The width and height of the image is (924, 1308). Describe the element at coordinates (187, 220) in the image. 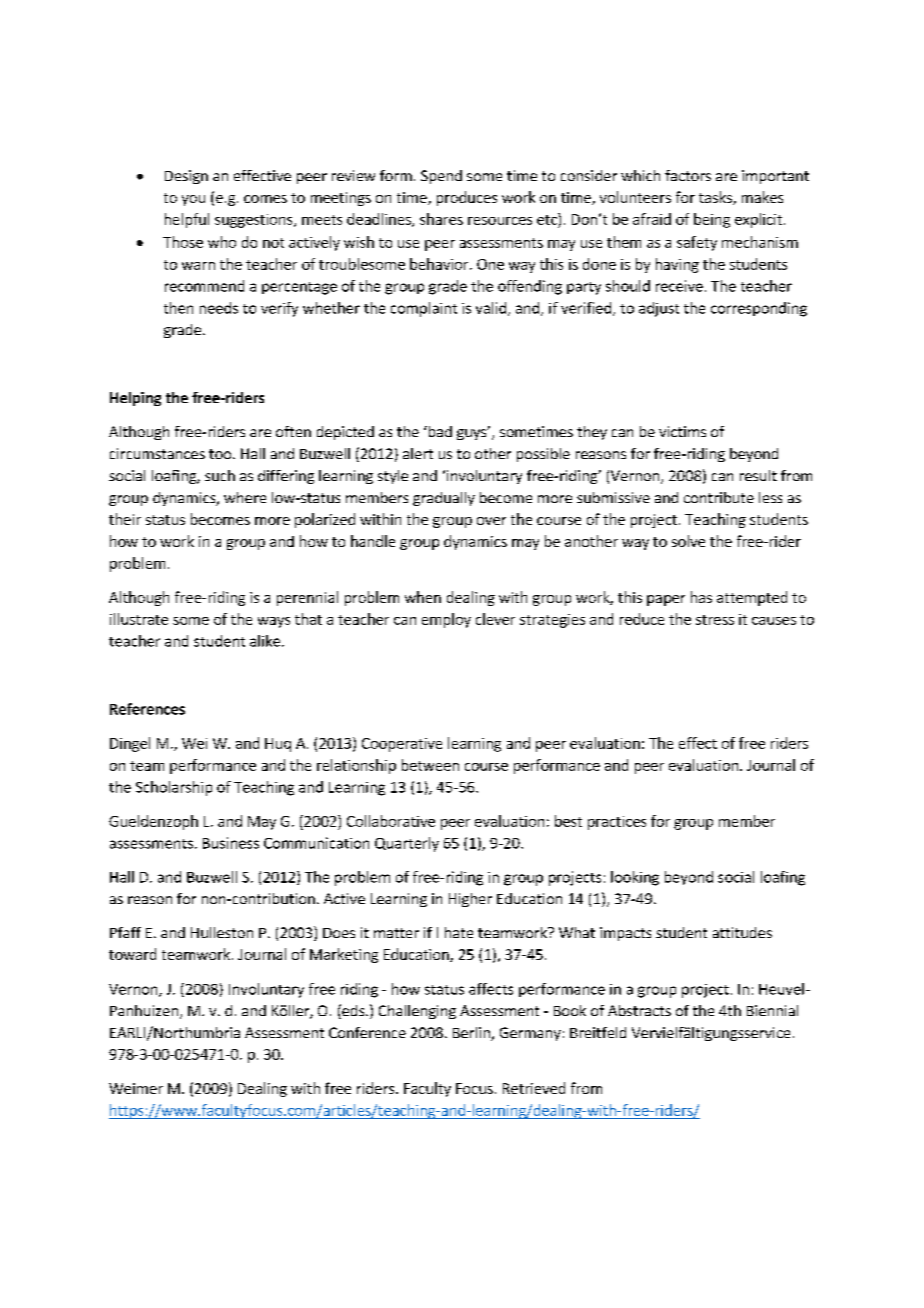

I see `helpful` at that location.
